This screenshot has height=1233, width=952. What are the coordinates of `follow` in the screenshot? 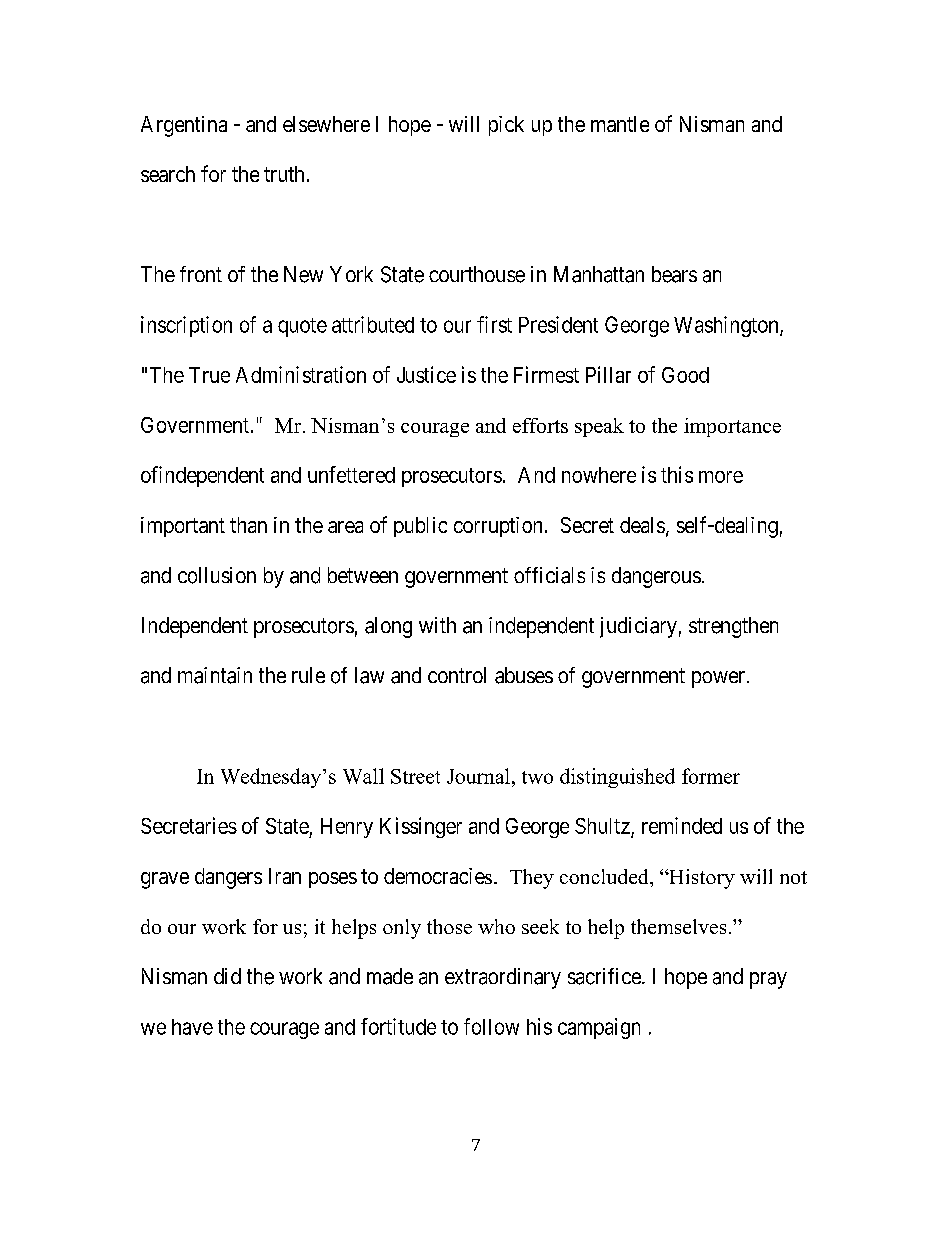 It's located at (491, 1026).
